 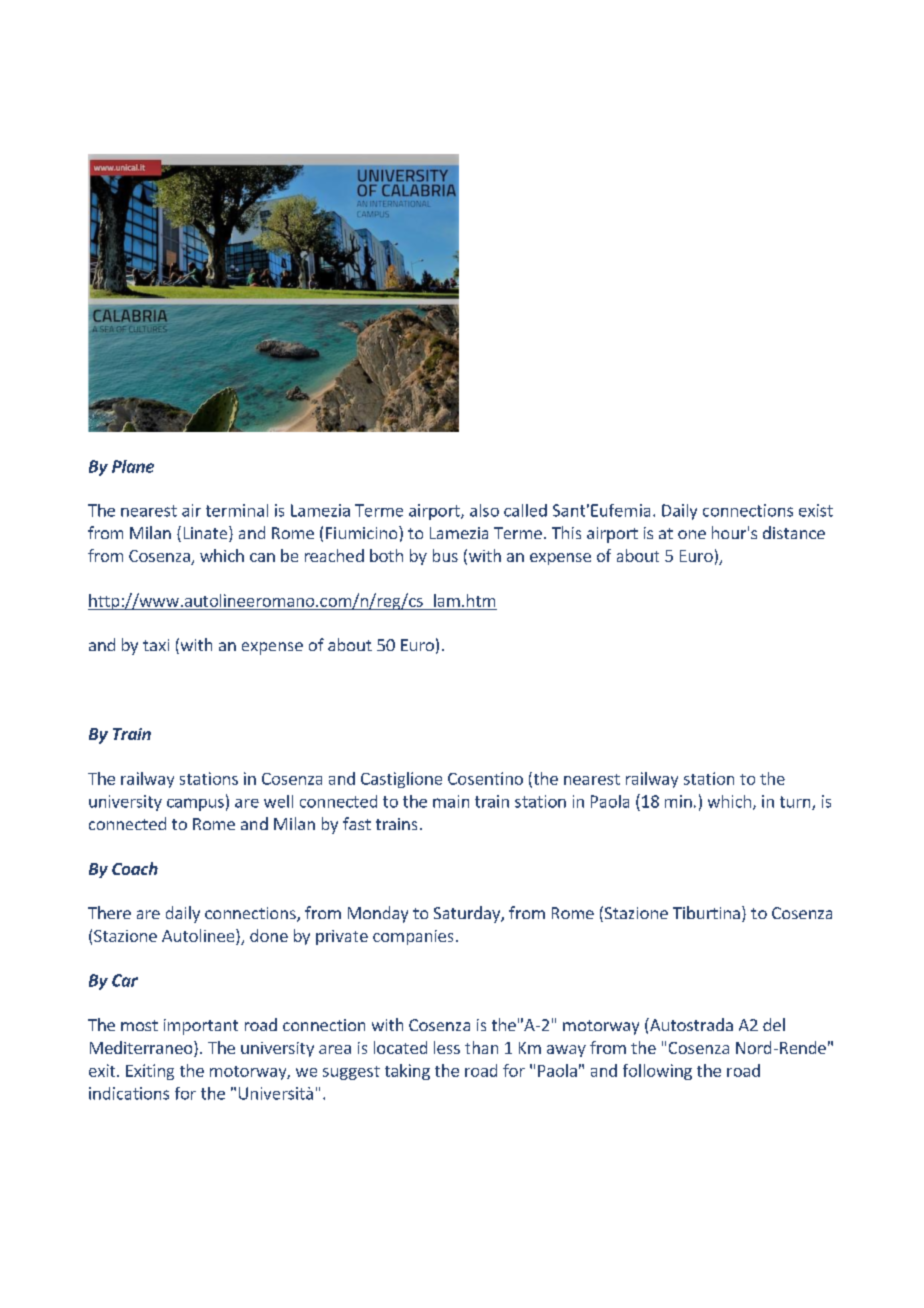 What do you see at coordinates (657, 1072) in the screenshot?
I see `following` at bounding box center [657, 1072].
